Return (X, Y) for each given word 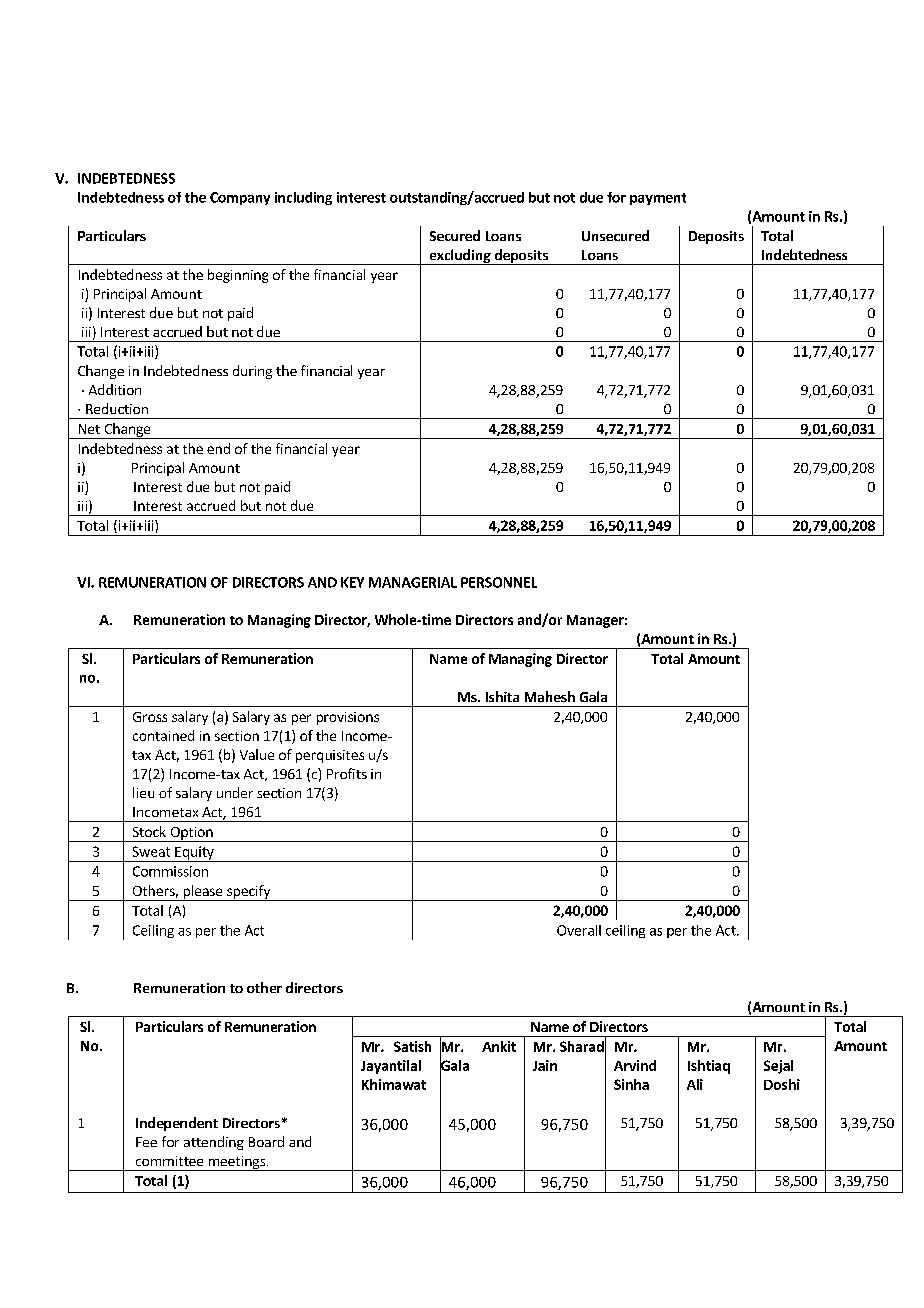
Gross (150, 717)
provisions (348, 718)
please (203, 893)
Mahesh (550, 696)
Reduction (117, 408)
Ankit (499, 1046)
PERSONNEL (499, 582)
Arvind (635, 1065)
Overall (579, 930)
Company (240, 198)
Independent (177, 1124)
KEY (352, 582)
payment (658, 199)
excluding (460, 257)
